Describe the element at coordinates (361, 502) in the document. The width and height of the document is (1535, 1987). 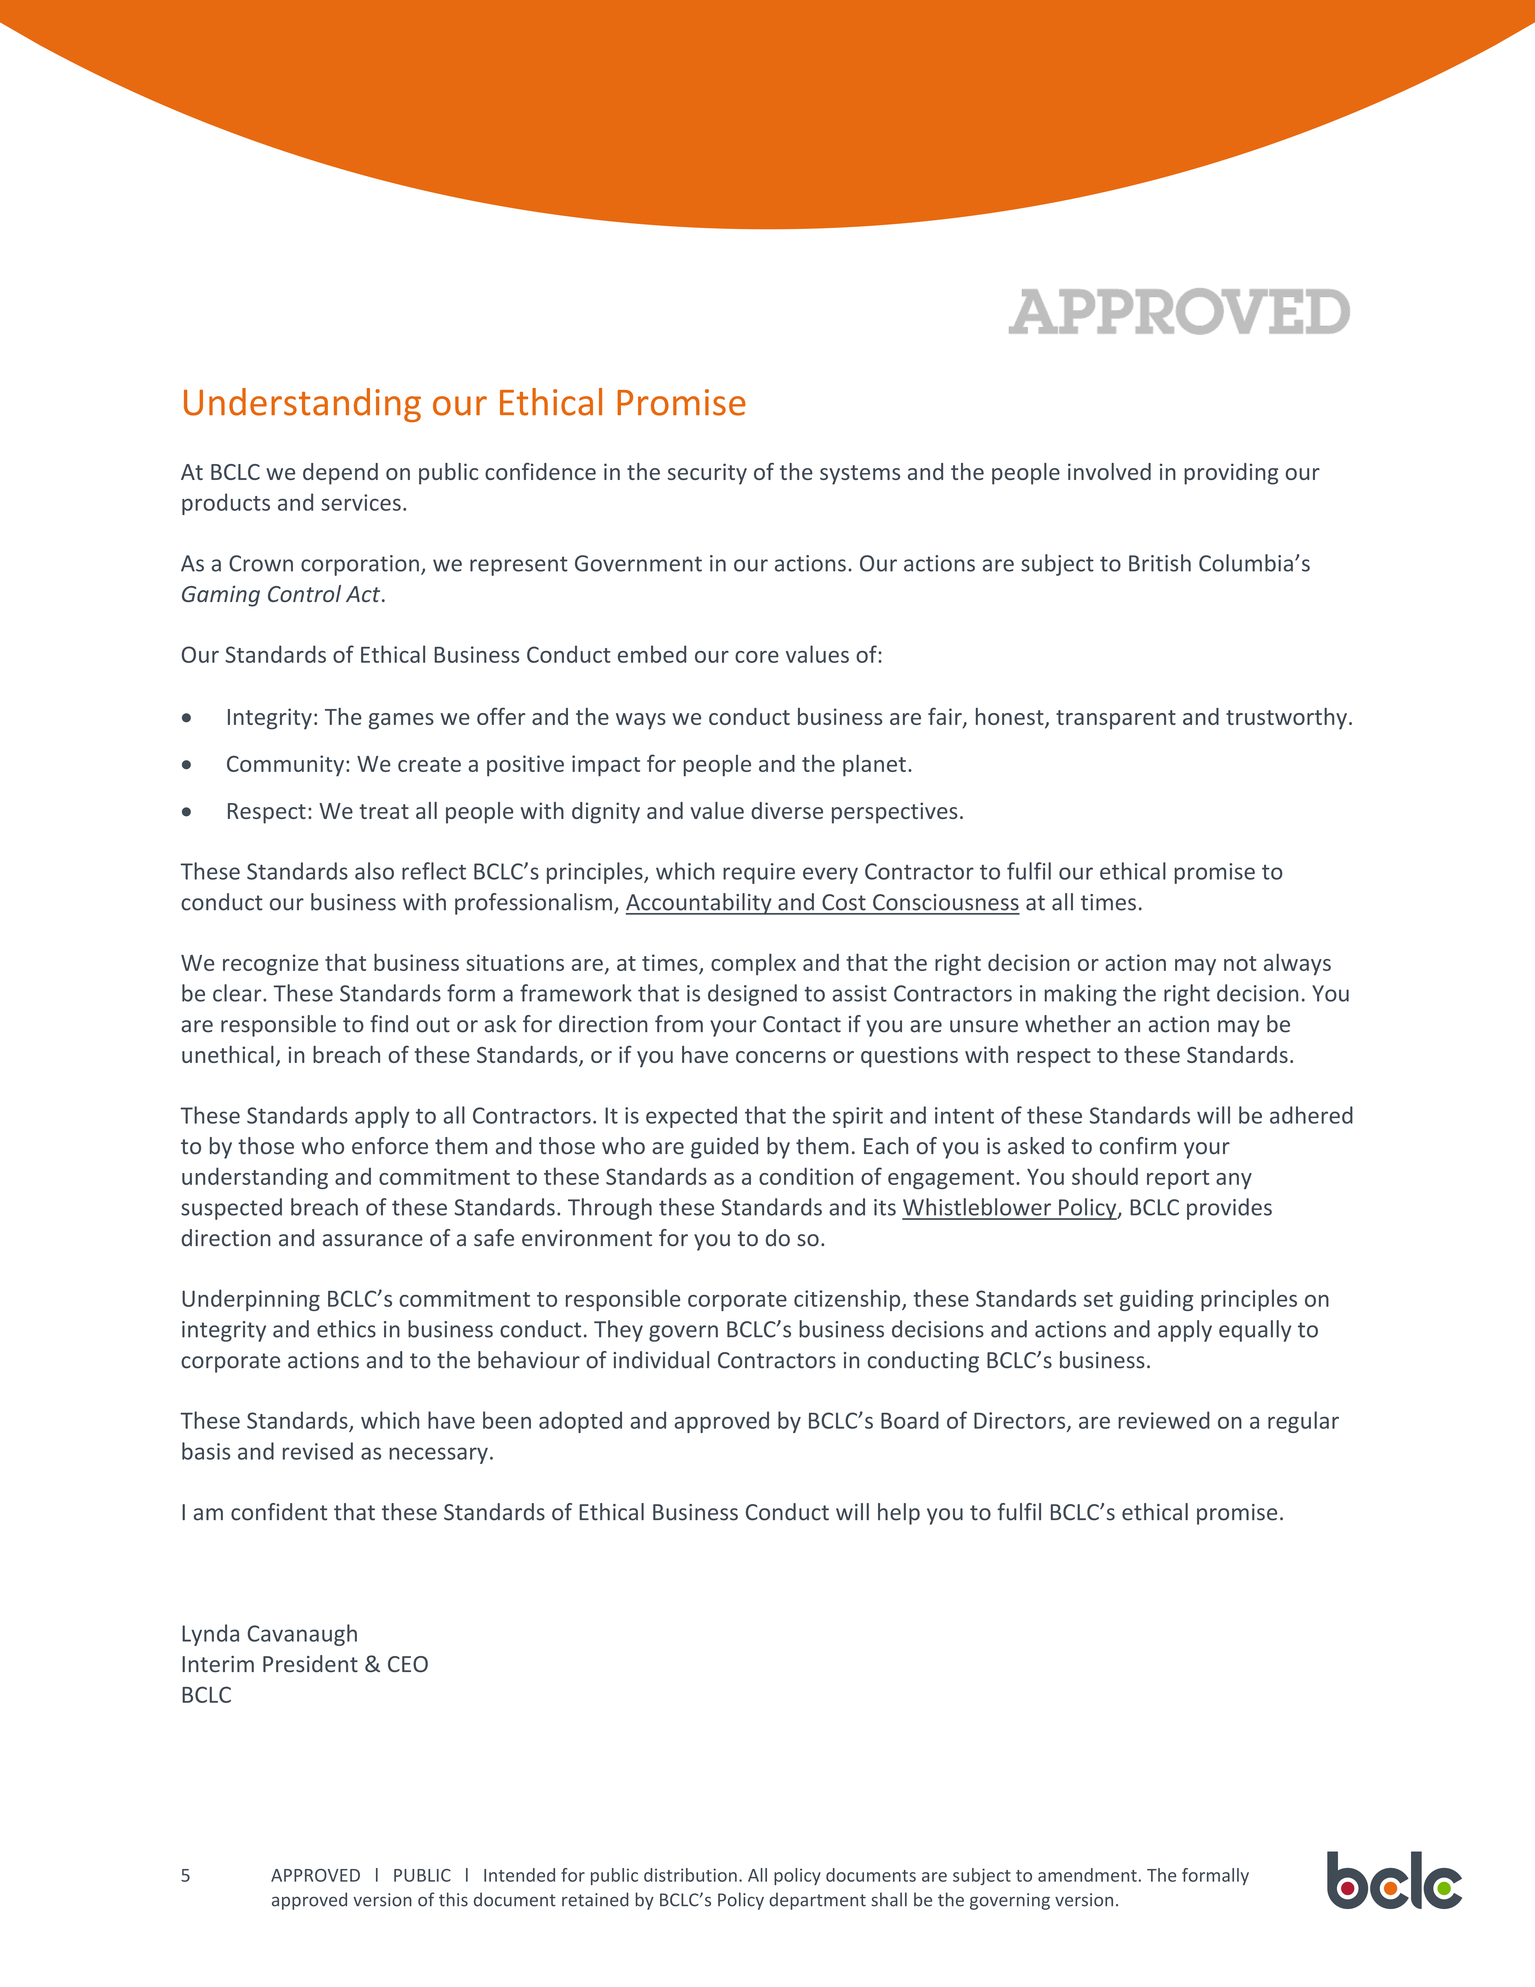
I see `services` at that location.
